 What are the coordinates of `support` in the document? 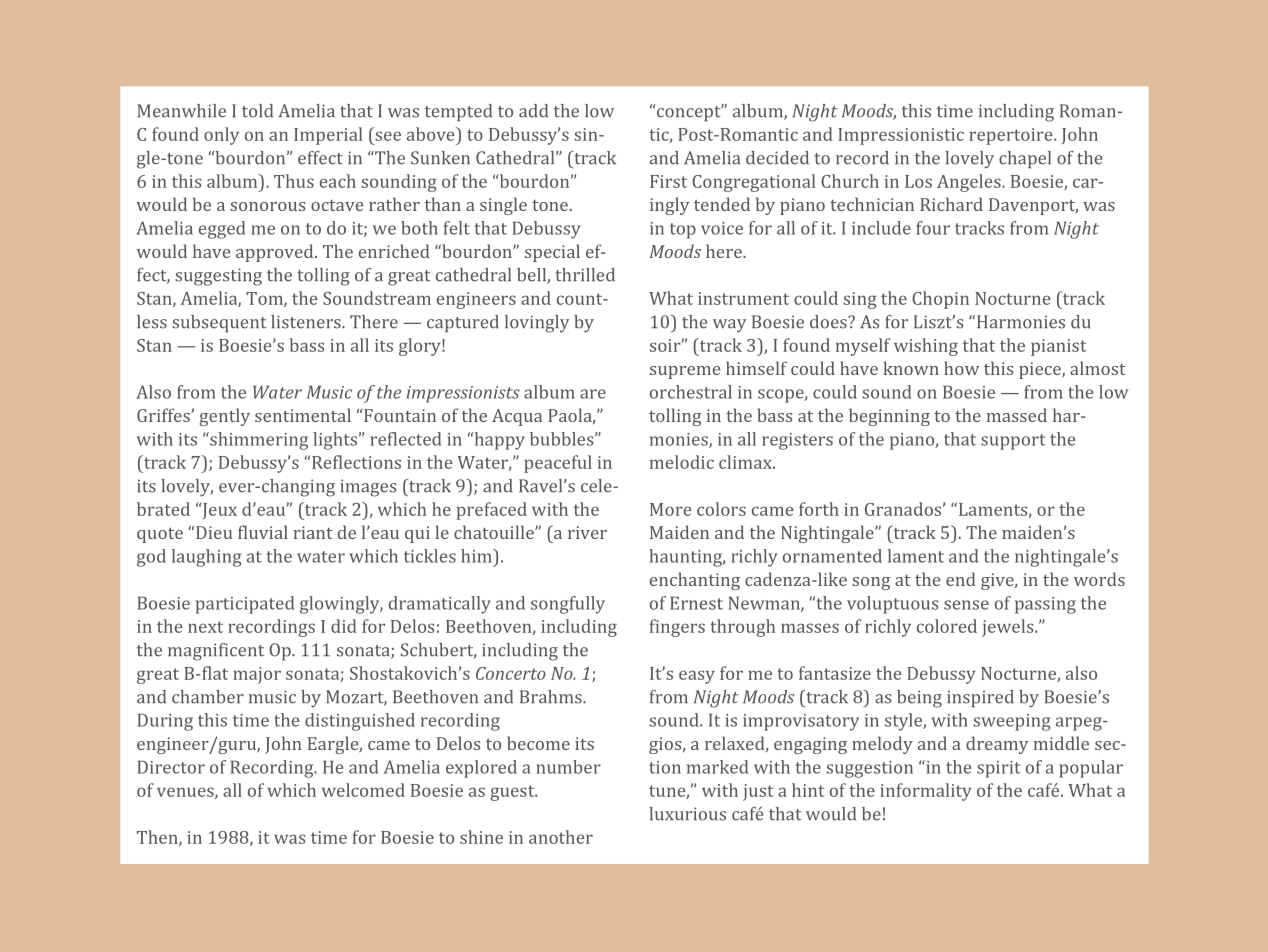 It's located at (1013, 442).
